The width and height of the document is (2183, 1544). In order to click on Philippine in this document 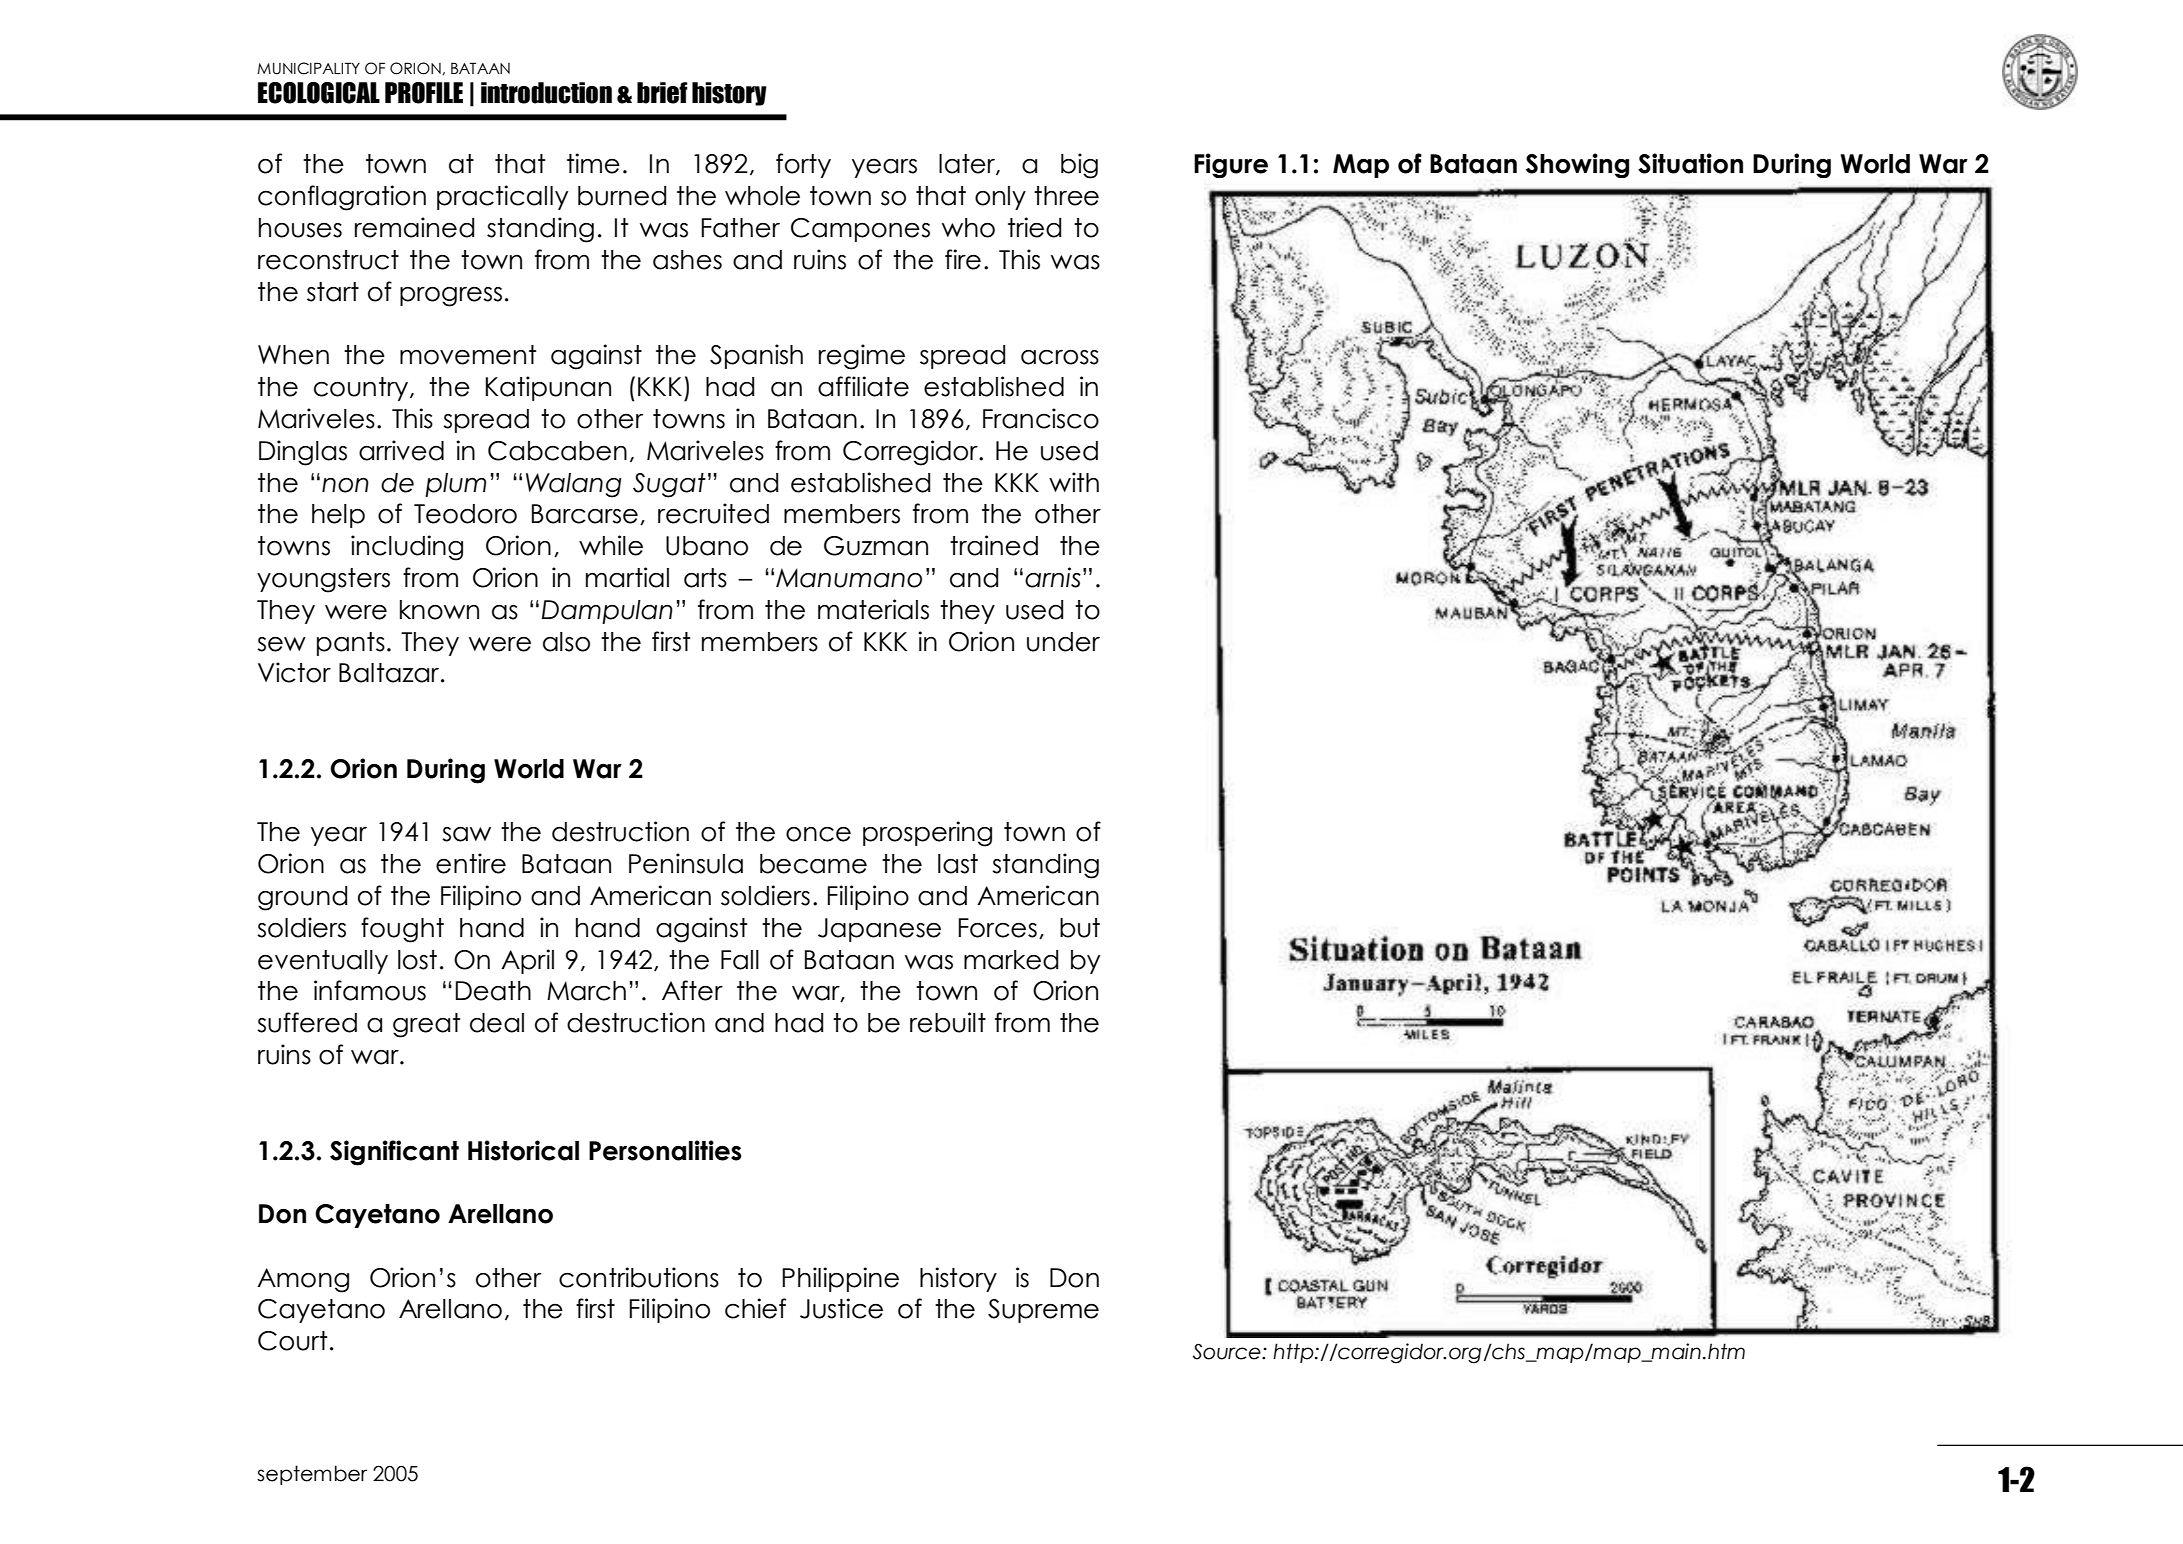, I will do `click(840, 1279)`.
